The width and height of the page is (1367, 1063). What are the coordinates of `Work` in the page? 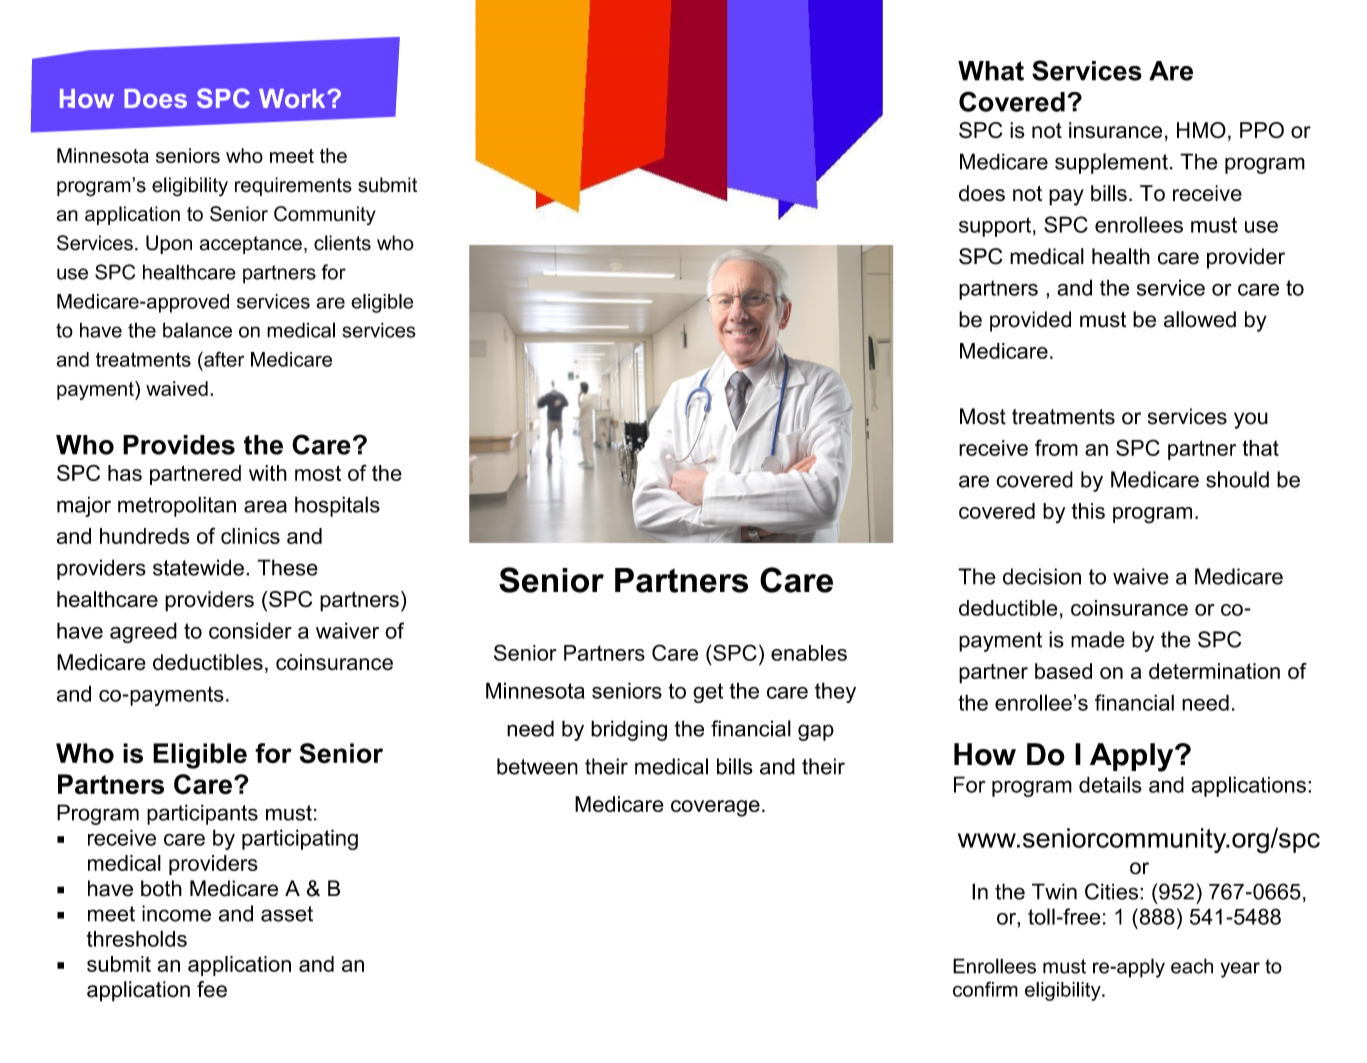 It's located at (293, 98).
